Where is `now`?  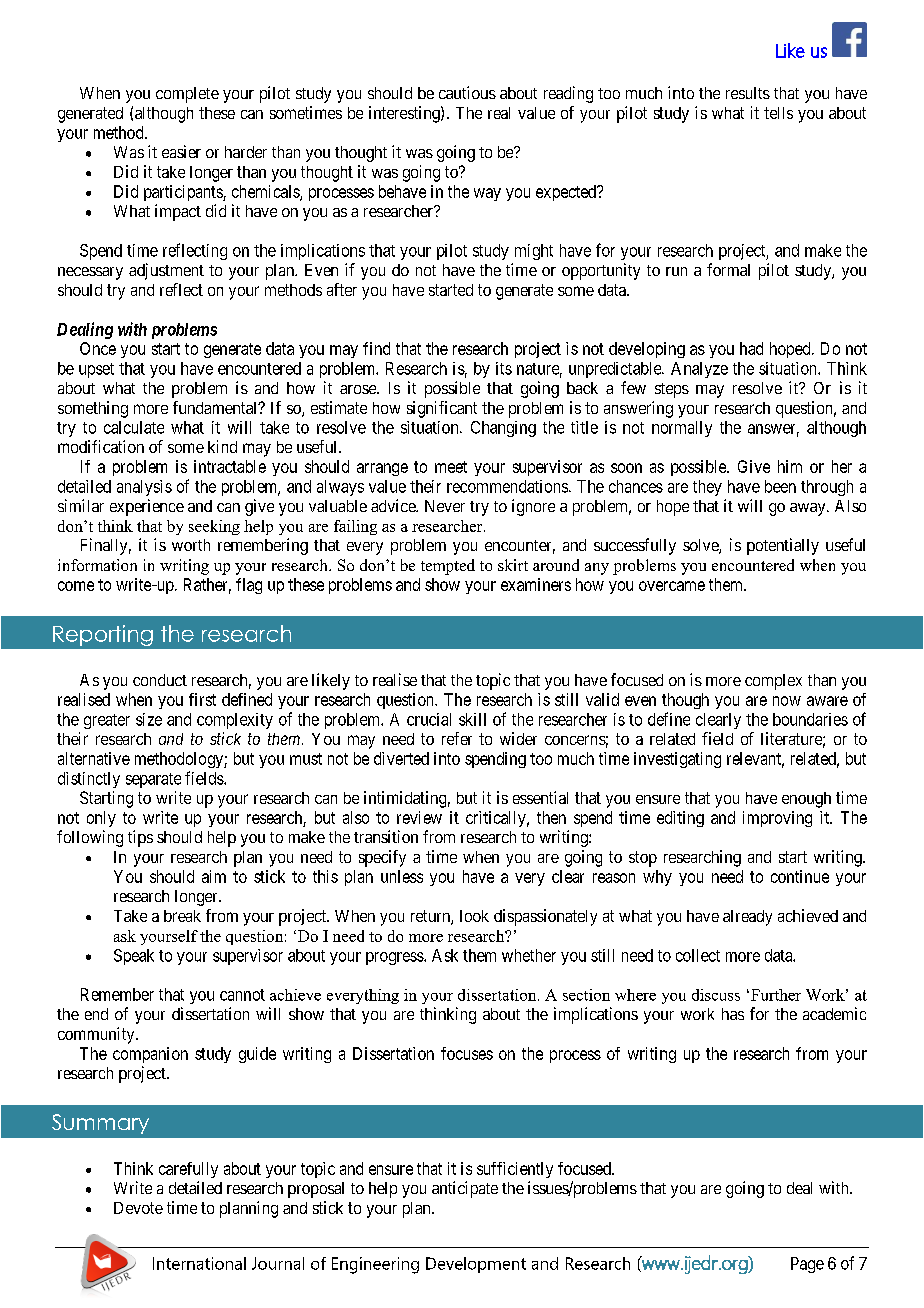
now is located at coordinates (787, 701).
